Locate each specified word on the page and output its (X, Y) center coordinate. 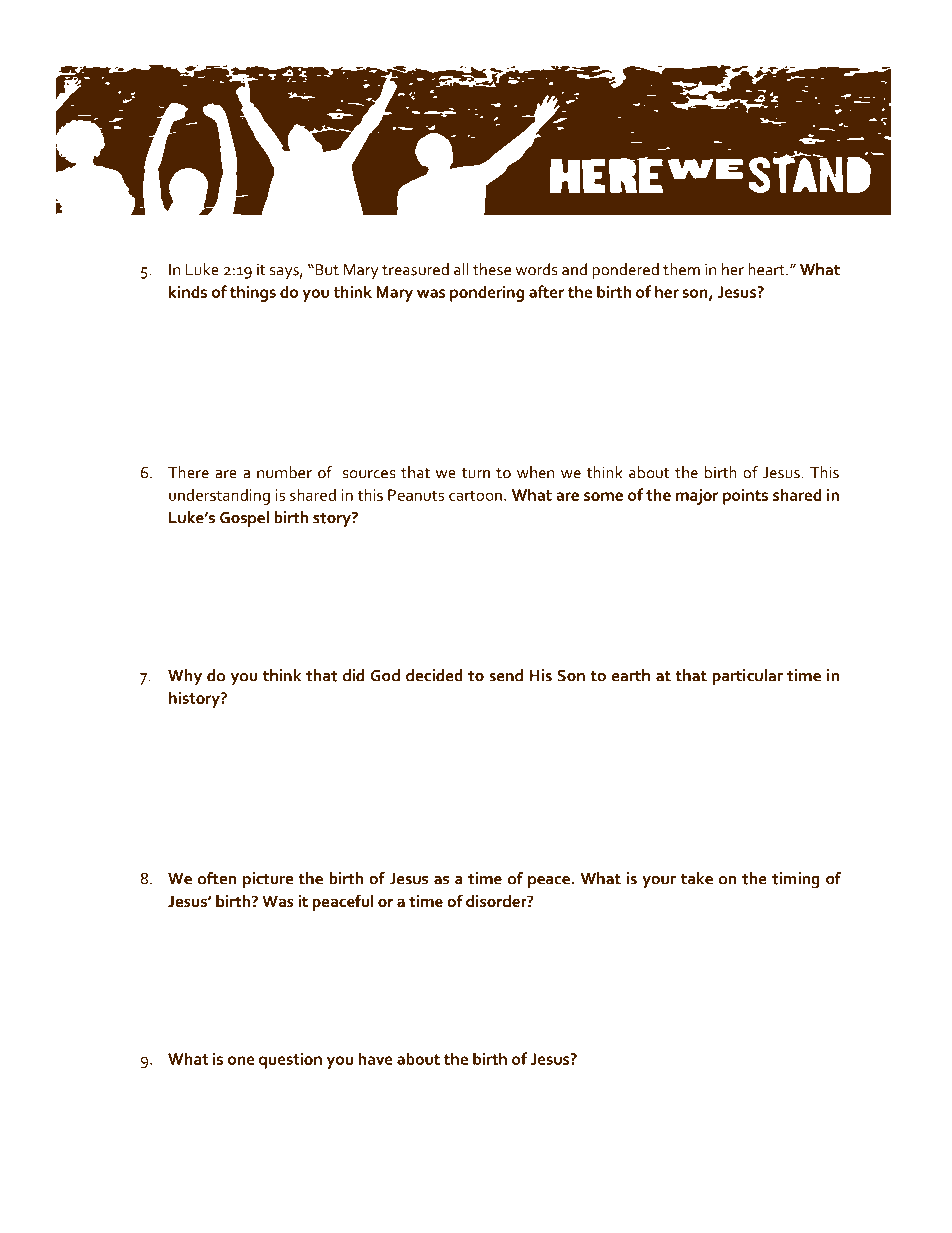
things (253, 293)
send (506, 675)
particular (748, 677)
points (745, 496)
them (681, 269)
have (375, 1058)
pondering (487, 293)
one (241, 1060)
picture (268, 880)
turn (476, 473)
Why (185, 677)
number (284, 472)
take (697, 878)
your (659, 882)
